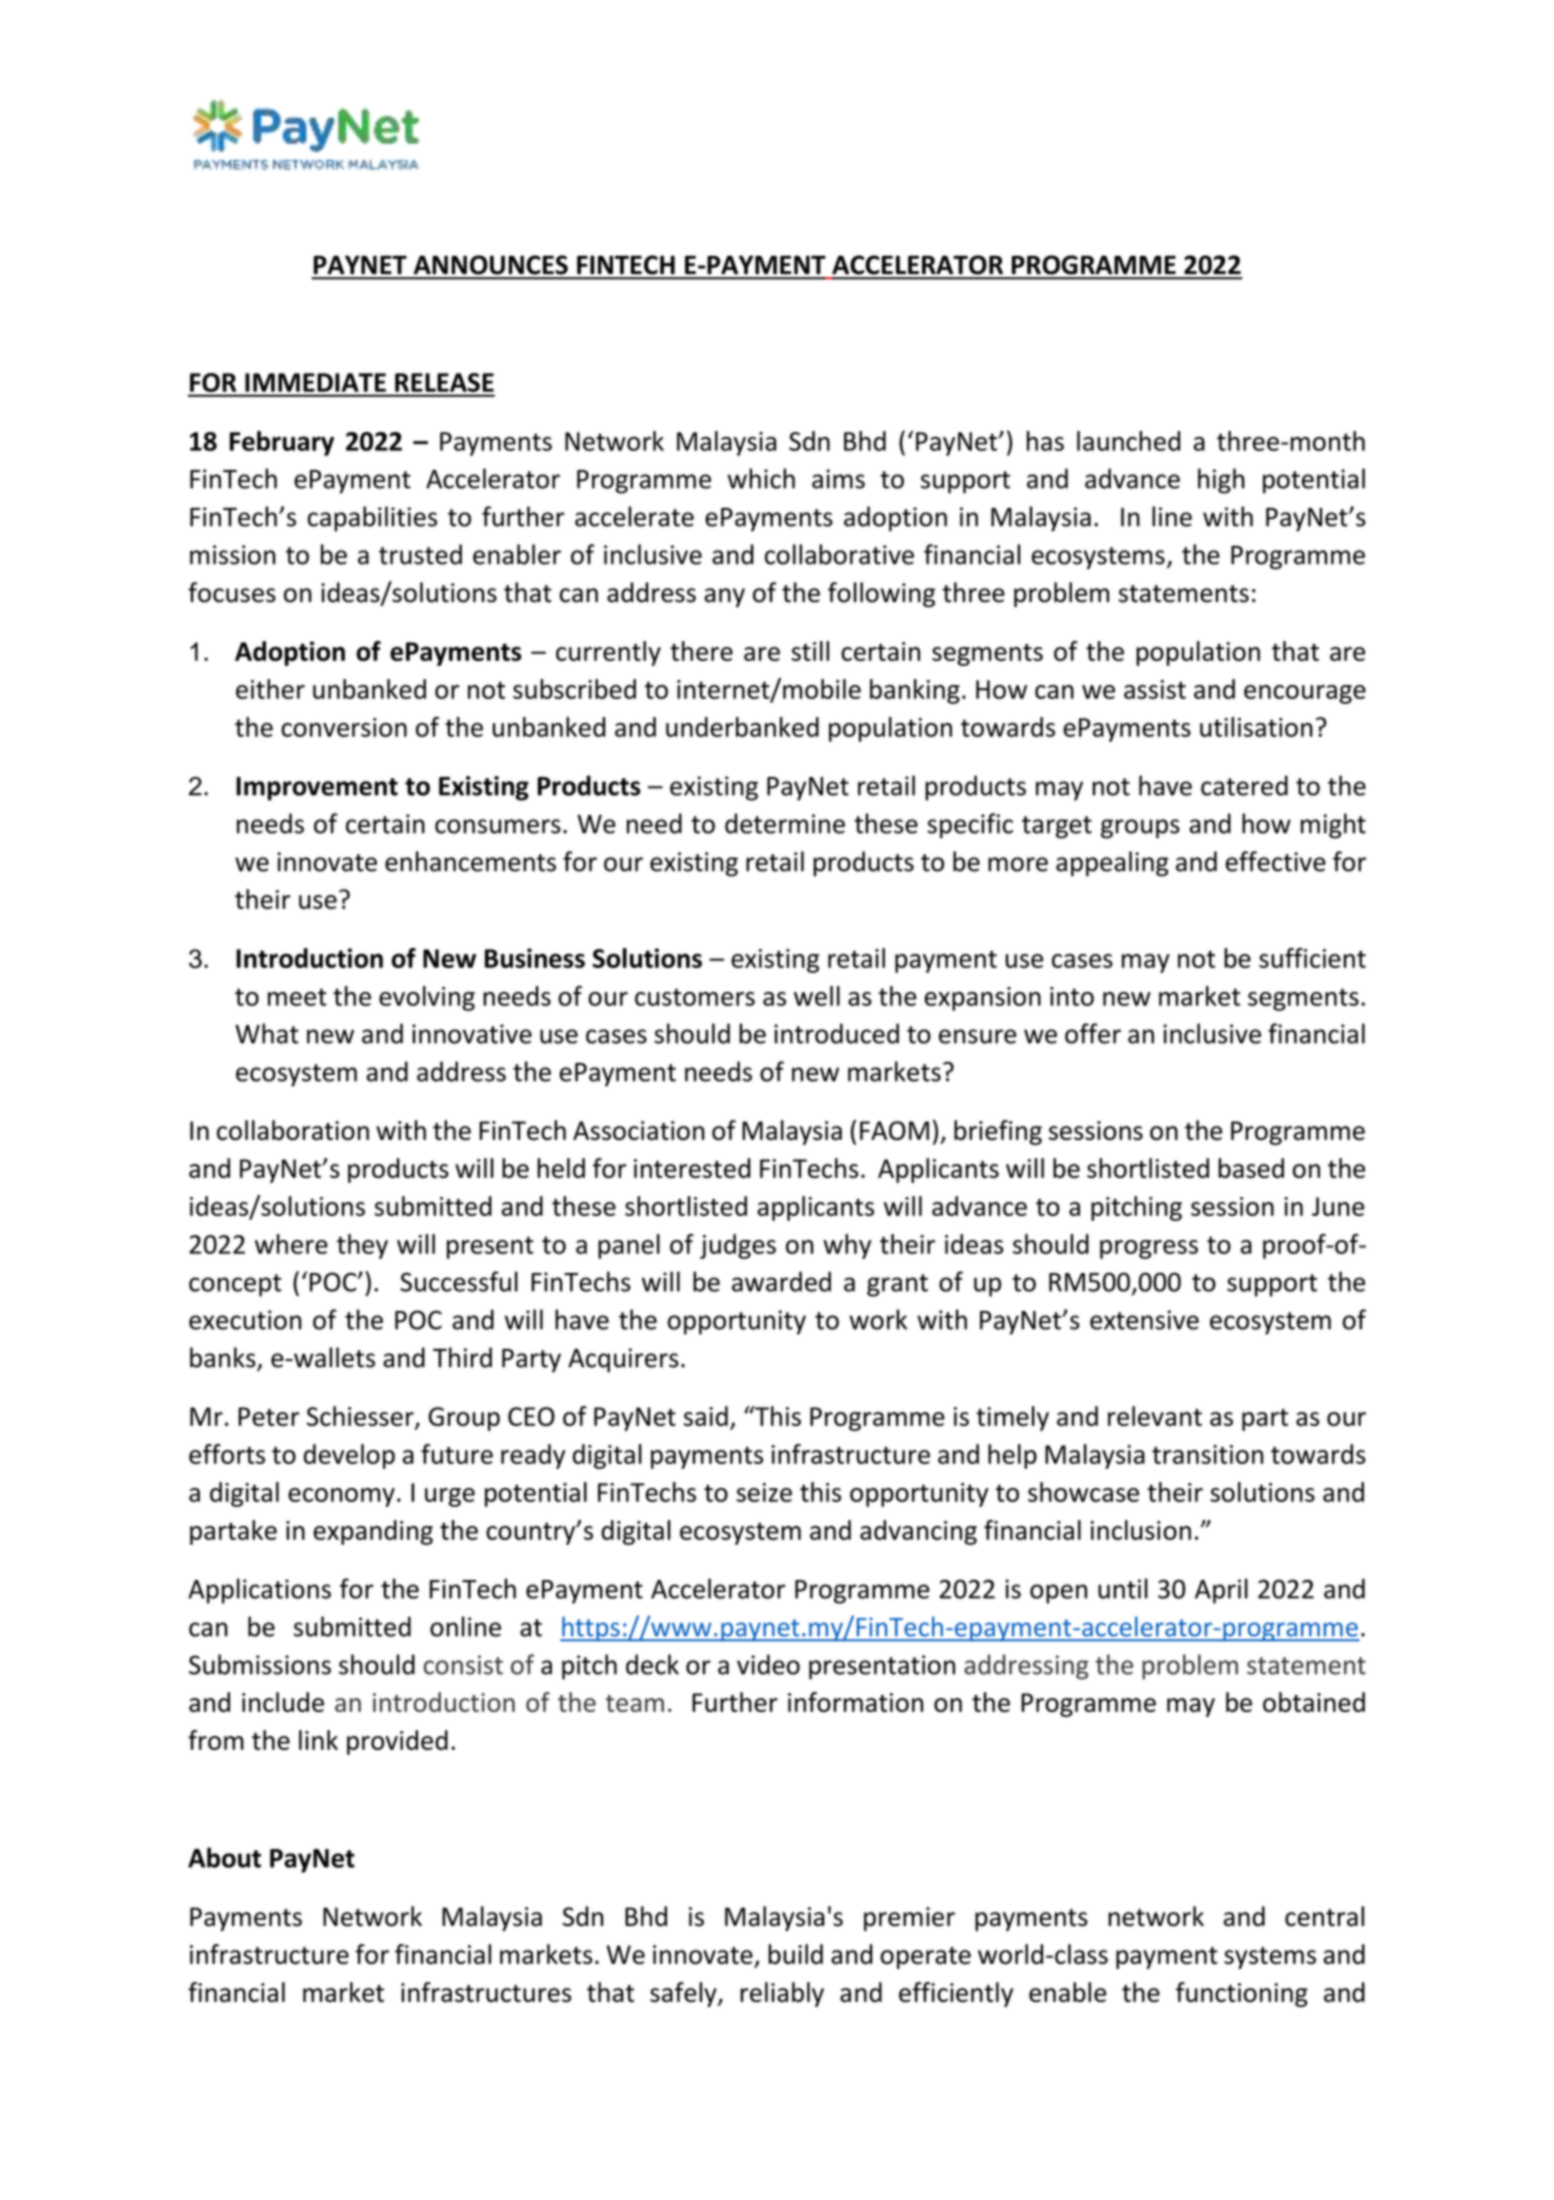 This screenshot has width=1554, height=2200. I want to click on build, so click(795, 1954).
